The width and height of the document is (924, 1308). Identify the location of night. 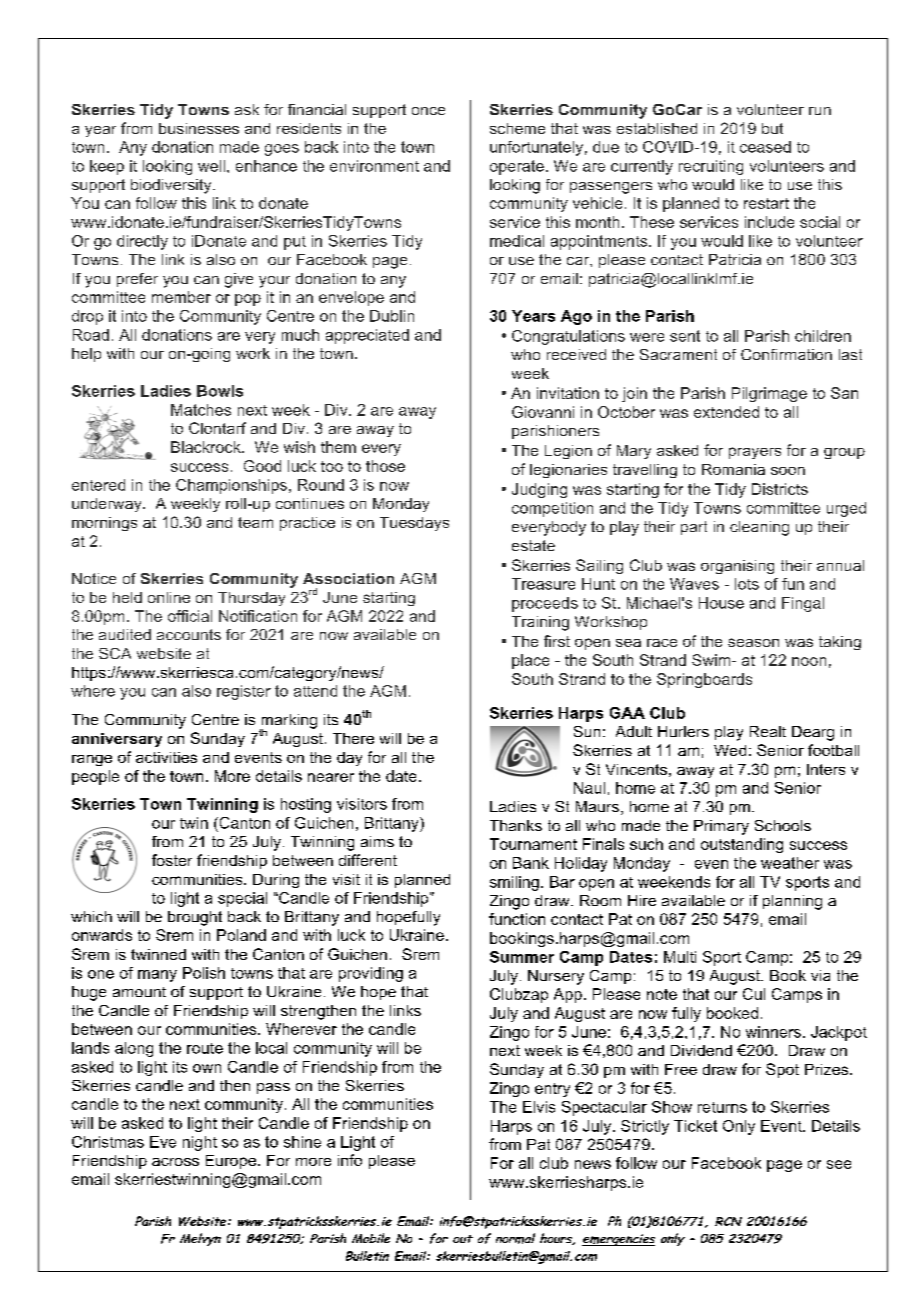
(200, 1143).
